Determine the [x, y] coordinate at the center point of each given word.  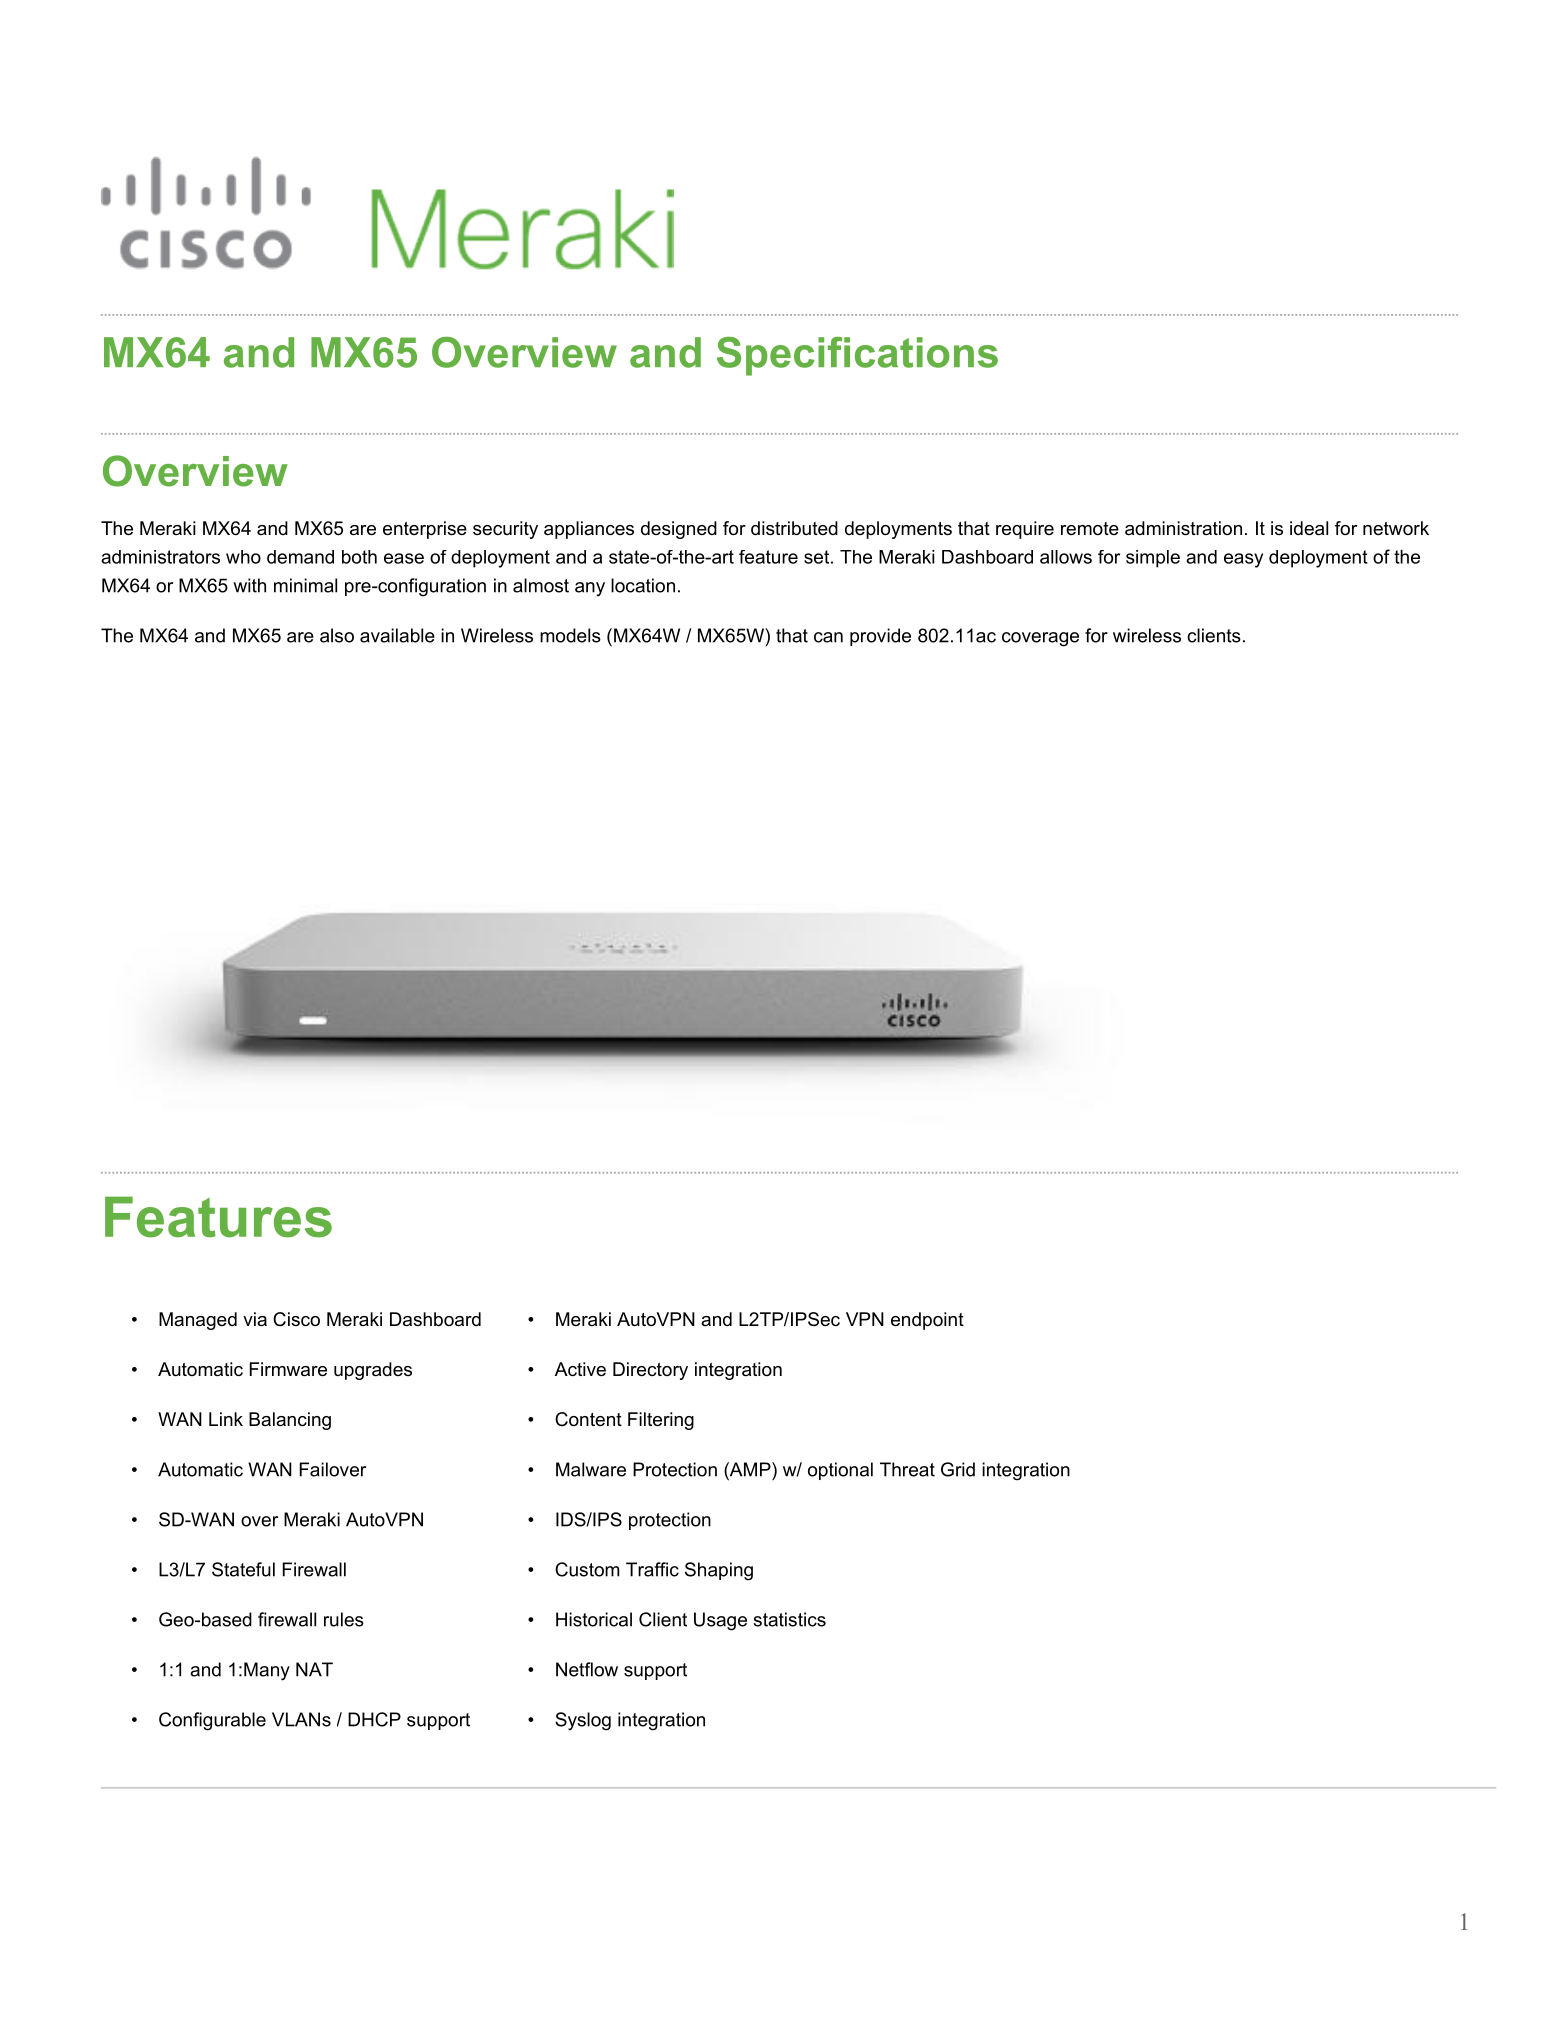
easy [1243, 560]
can [828, 637]
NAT [314, 1669]
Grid [958, 1469]
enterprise [425, 530]
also [337, 635]
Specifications [857, 356]
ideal [1309, 528]
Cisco [296, 1319]
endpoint [927, 1321]
